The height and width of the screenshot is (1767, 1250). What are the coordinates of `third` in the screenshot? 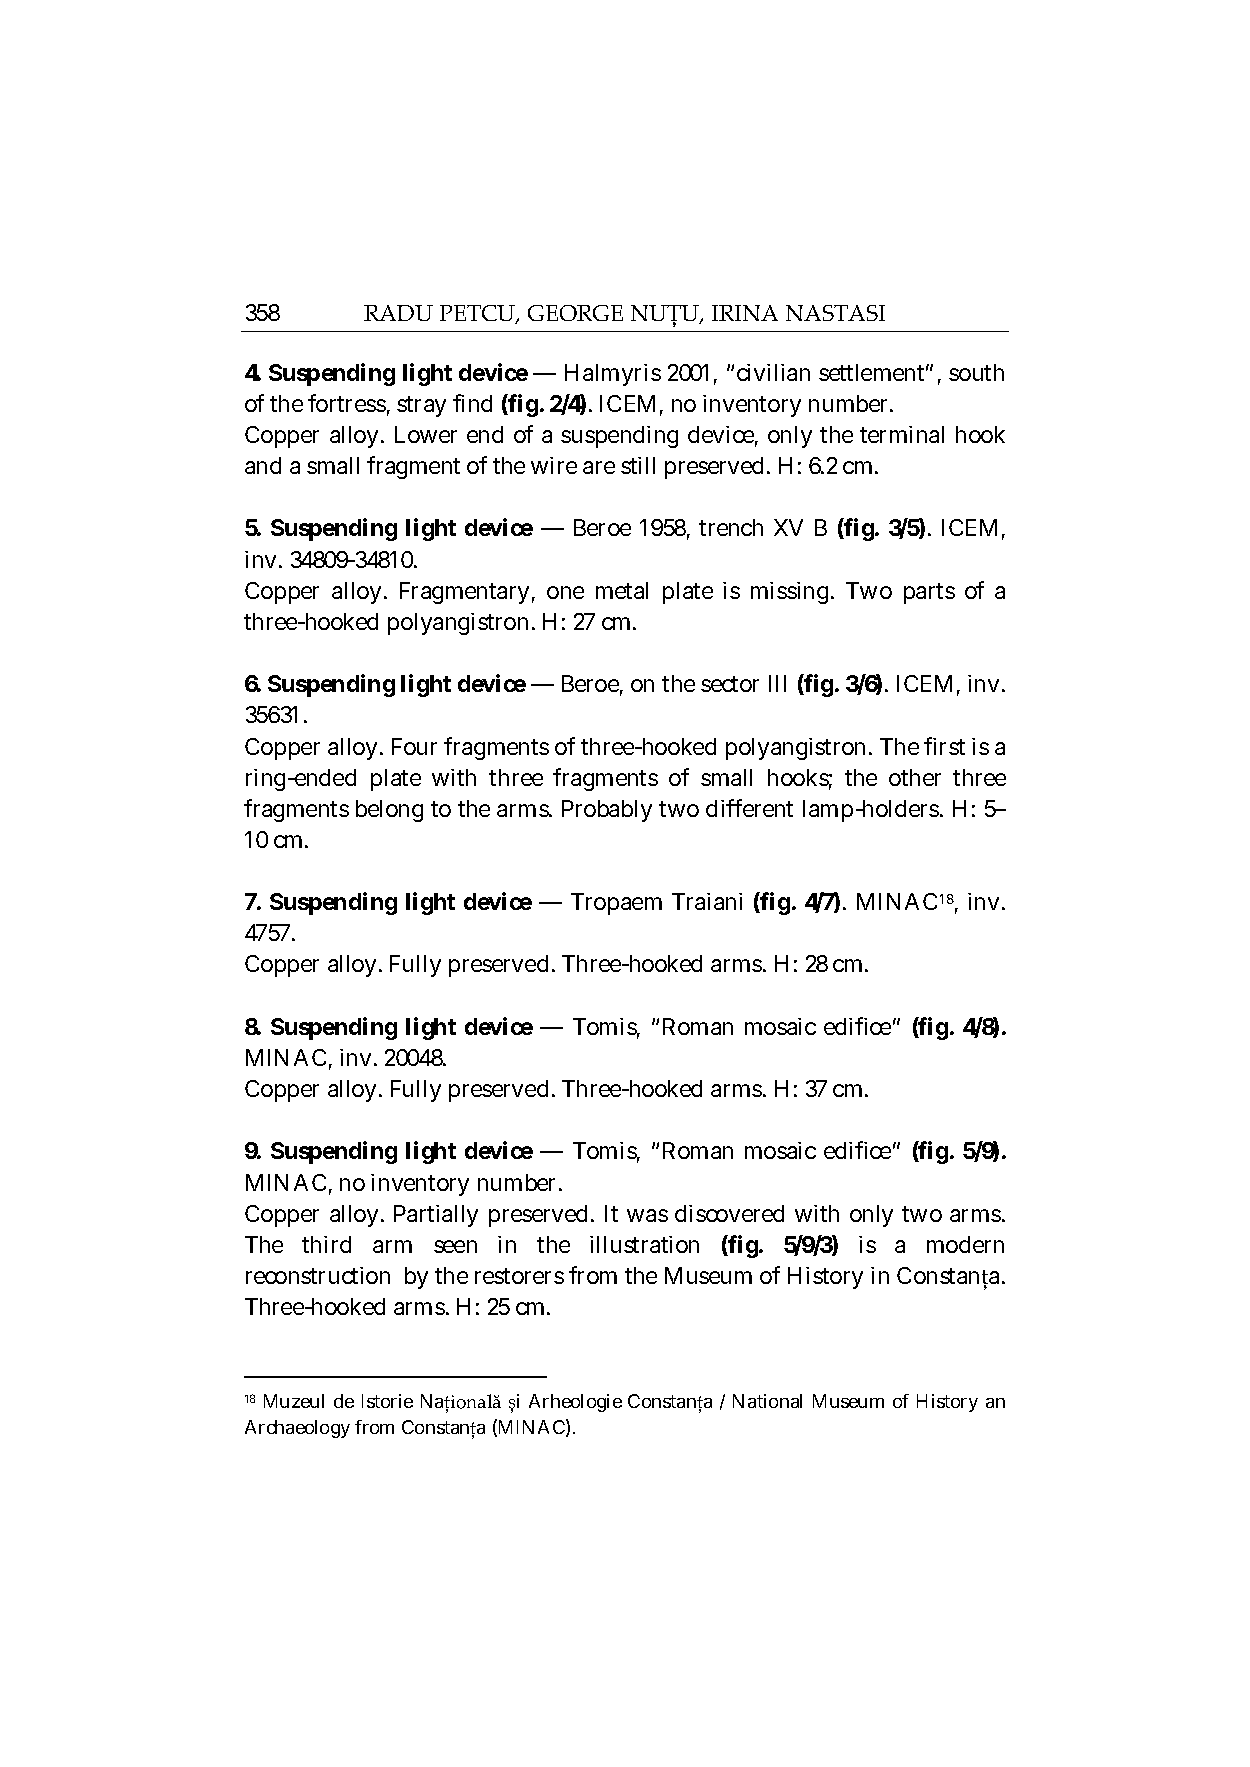 It's located at (326, 1244).
